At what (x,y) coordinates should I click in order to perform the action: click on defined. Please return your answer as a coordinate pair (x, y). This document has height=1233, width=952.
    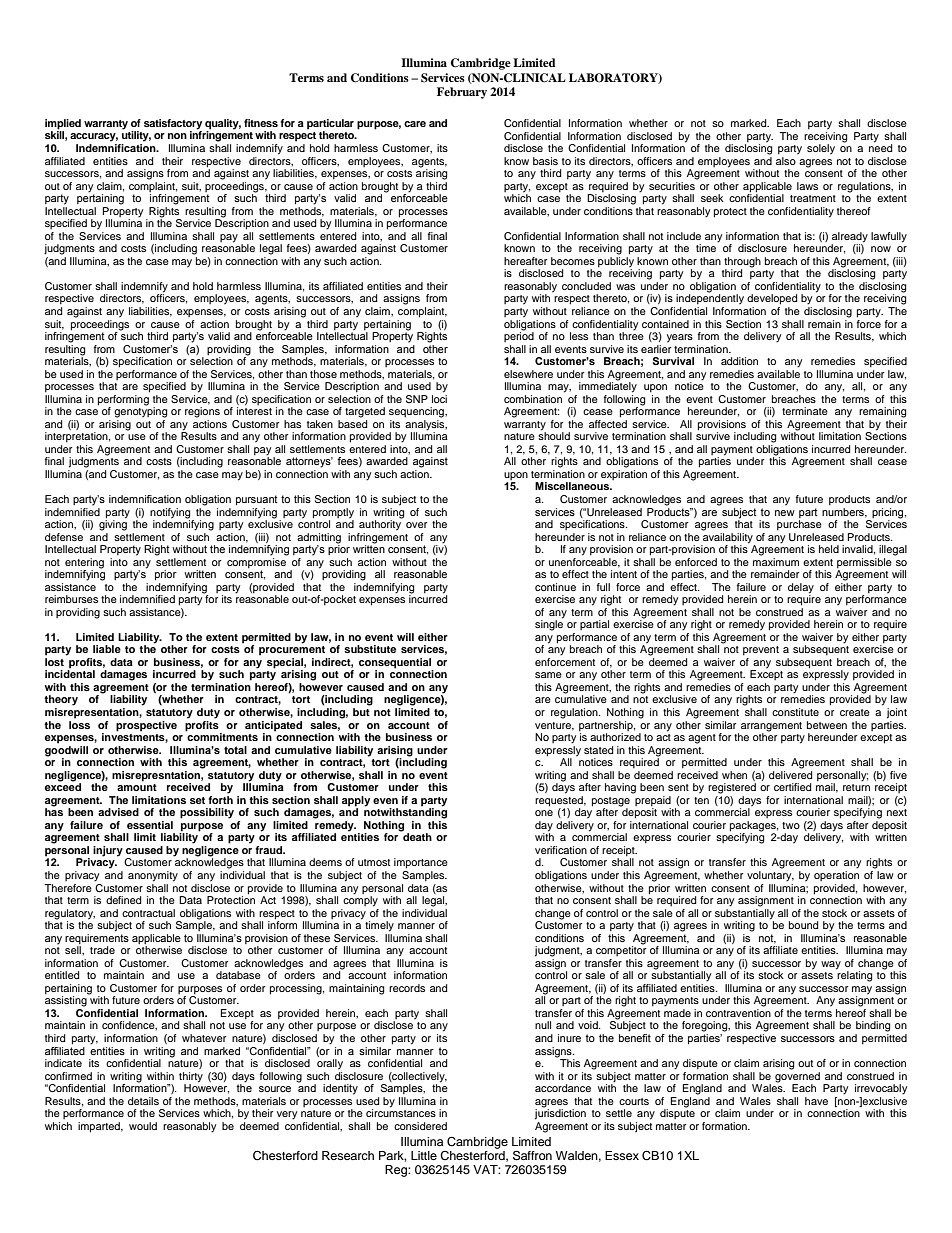
    Looking at the image, I should click on (124, 900).
